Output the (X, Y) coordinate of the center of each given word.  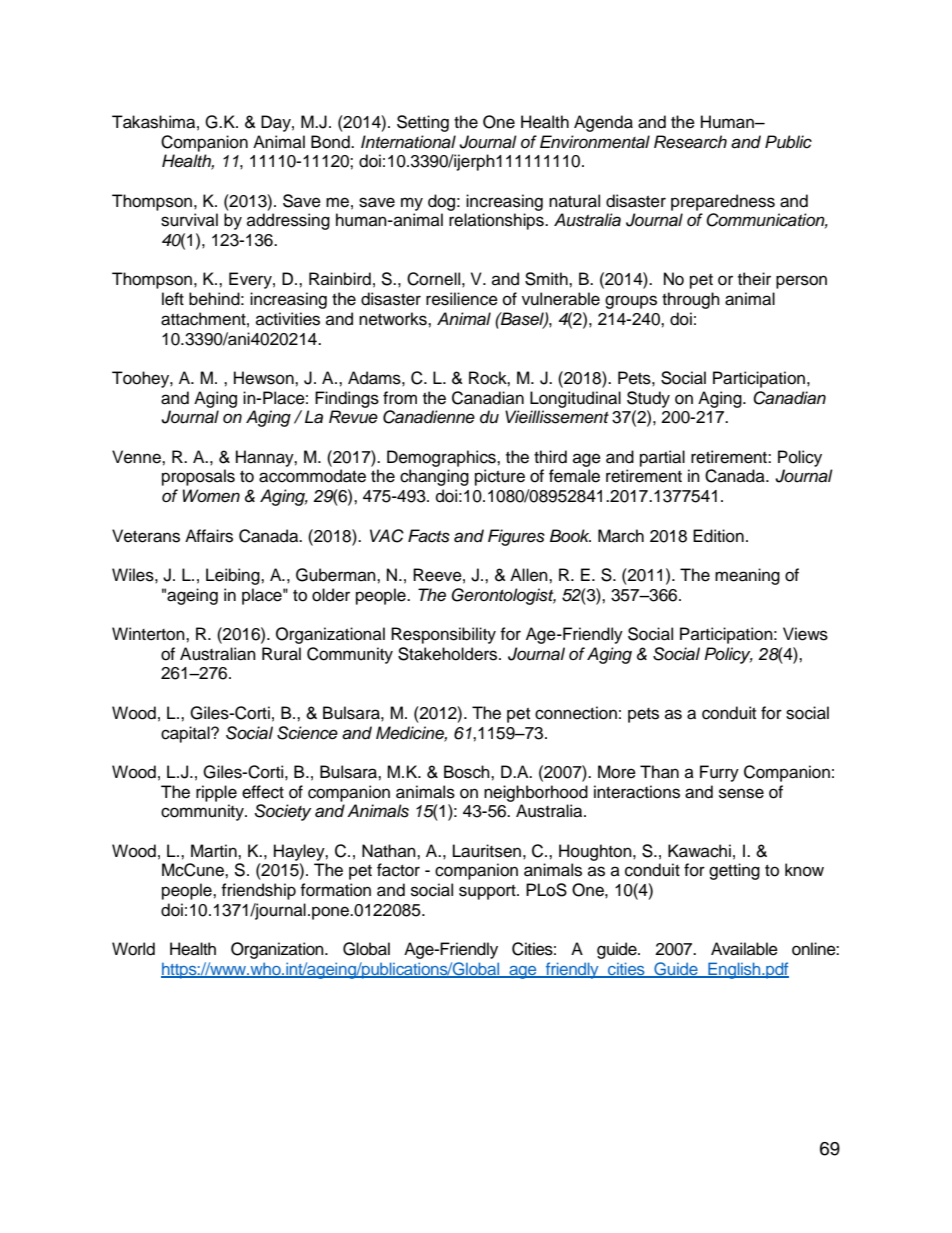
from (400, 398)
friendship (258, 891)
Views (805, 634)
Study (648, 399)
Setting (423, 123)
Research (690, 142)
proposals (198, 477)
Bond (331, 142)
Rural (281, 654)
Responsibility (443, 635)
